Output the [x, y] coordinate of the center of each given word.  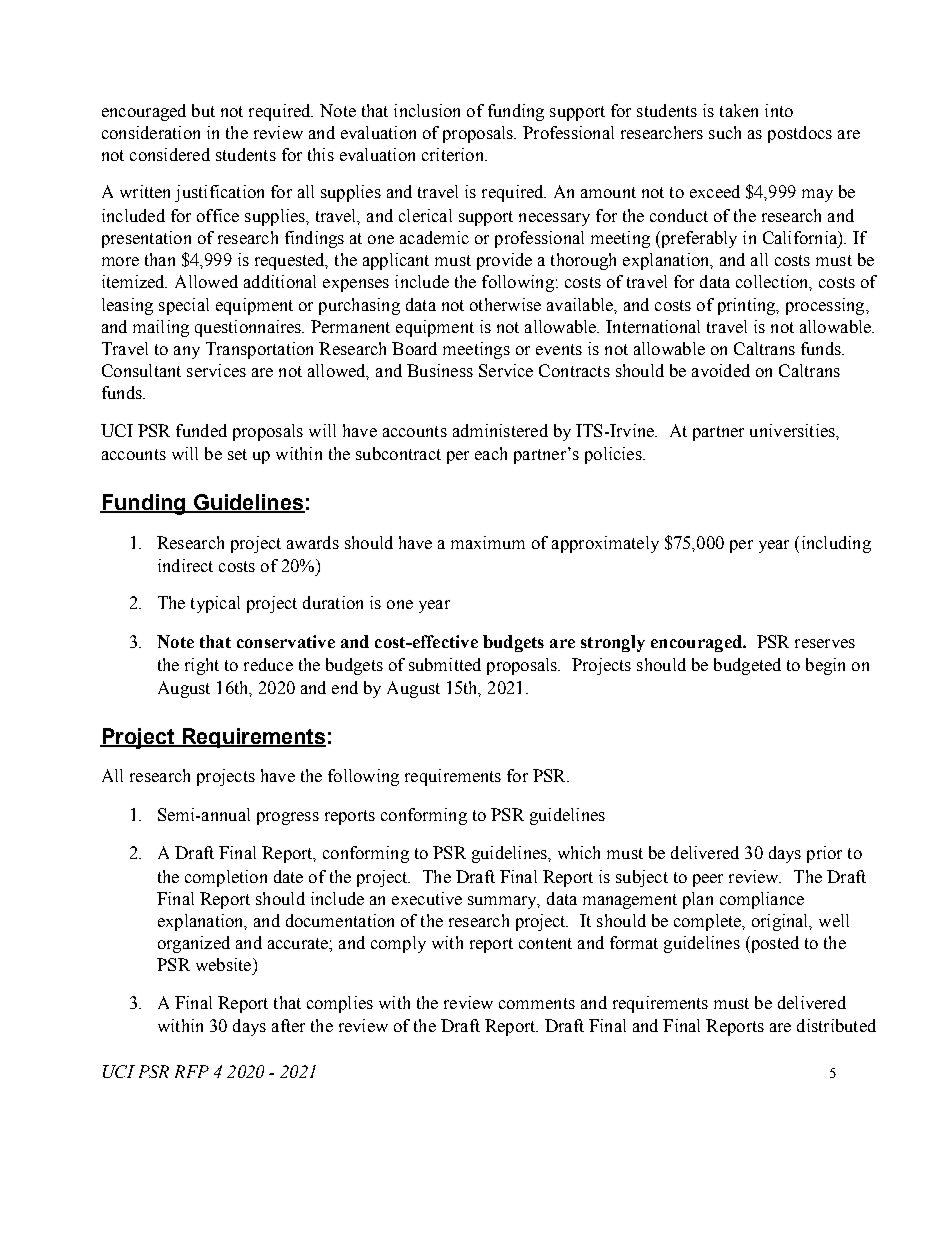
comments [537, 1003]
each [491, 453]
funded [201, 430]
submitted [445, 664]
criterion [454, 154]
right [202, 666]
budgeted [747, 666]
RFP [192, 1071]
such [725, 132]
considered [170, 154]
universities [793, 430]
